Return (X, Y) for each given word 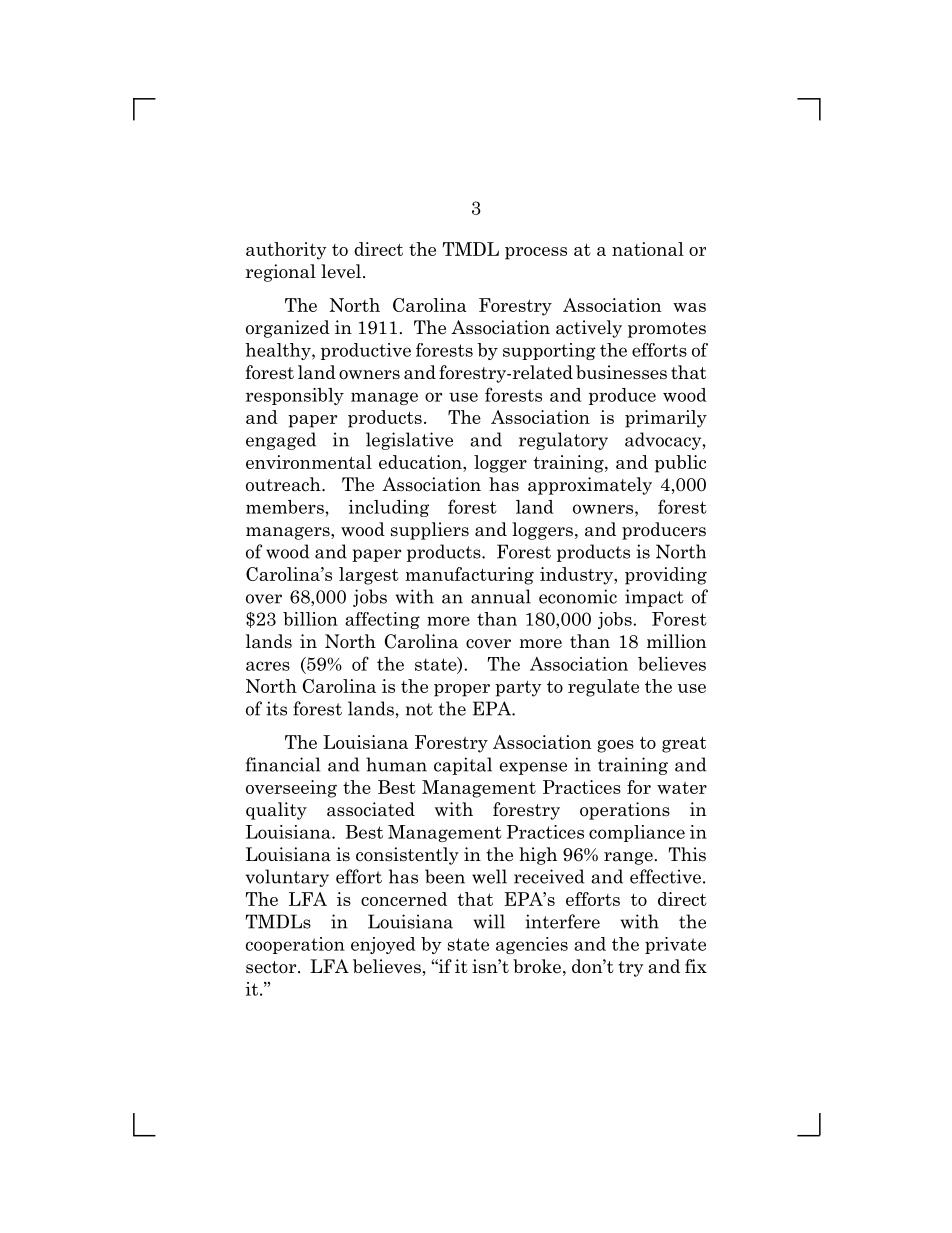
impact (654, 598)
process (536, 253)
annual (501, 596)
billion (310, 619)
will (489, 921)
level (341, 271)
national (648, 249)
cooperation (295, 945)
